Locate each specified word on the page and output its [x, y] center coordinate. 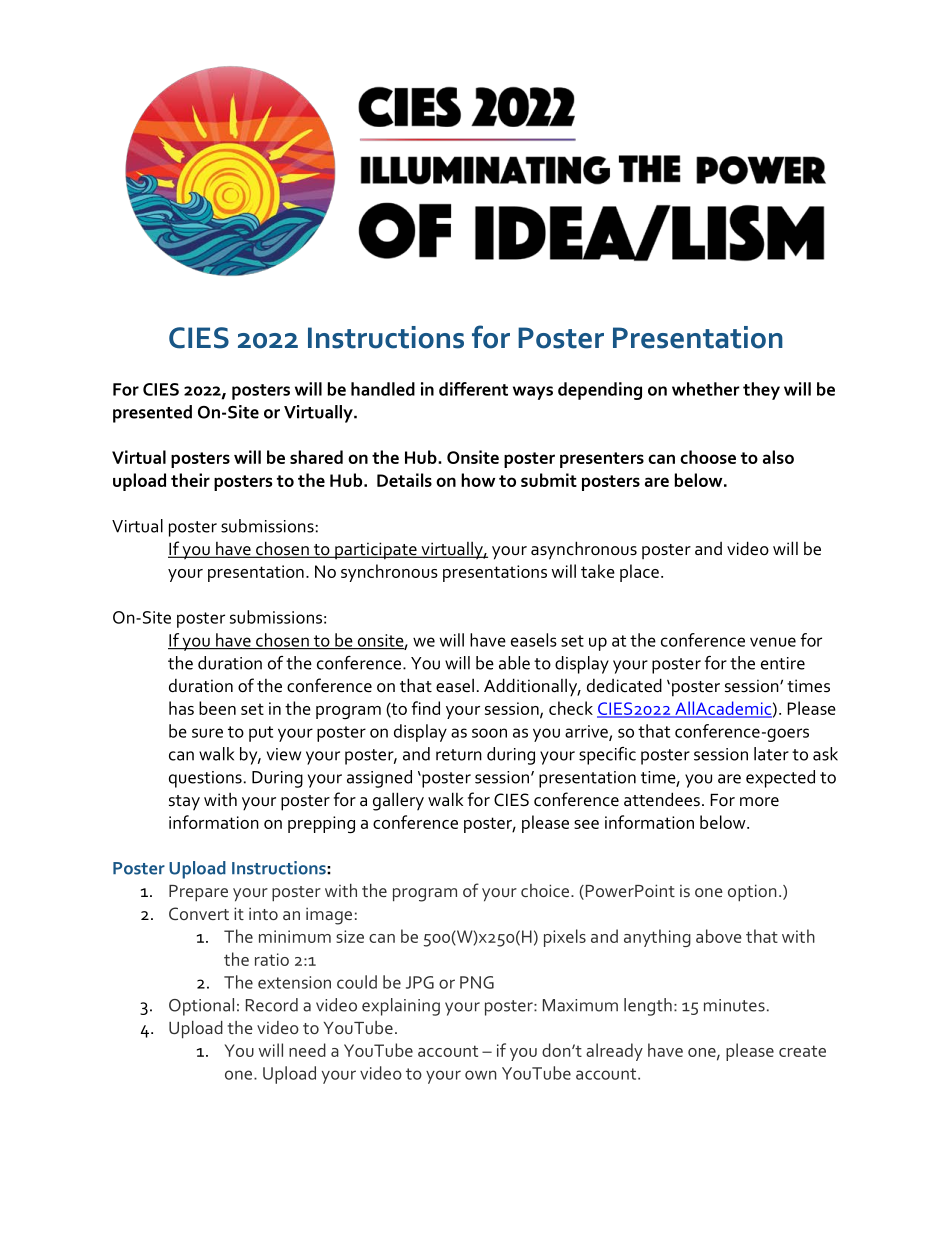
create [802, 1051]
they [761, 391]
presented [152, 414]
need [307, 1050]
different [473, 389]
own [480, 1075]
